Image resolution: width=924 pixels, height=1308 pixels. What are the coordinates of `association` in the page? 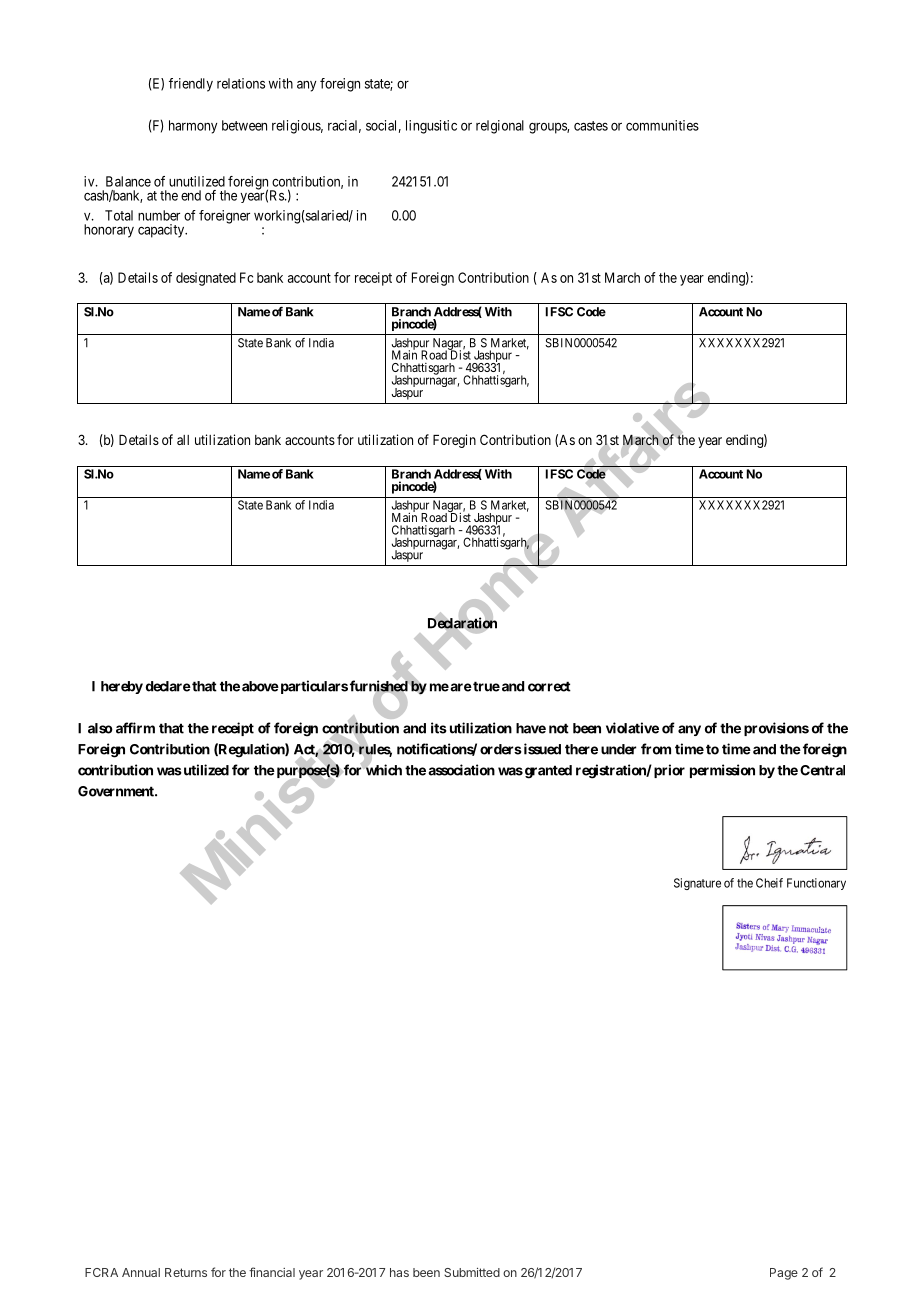 It's located at (461, 770).
